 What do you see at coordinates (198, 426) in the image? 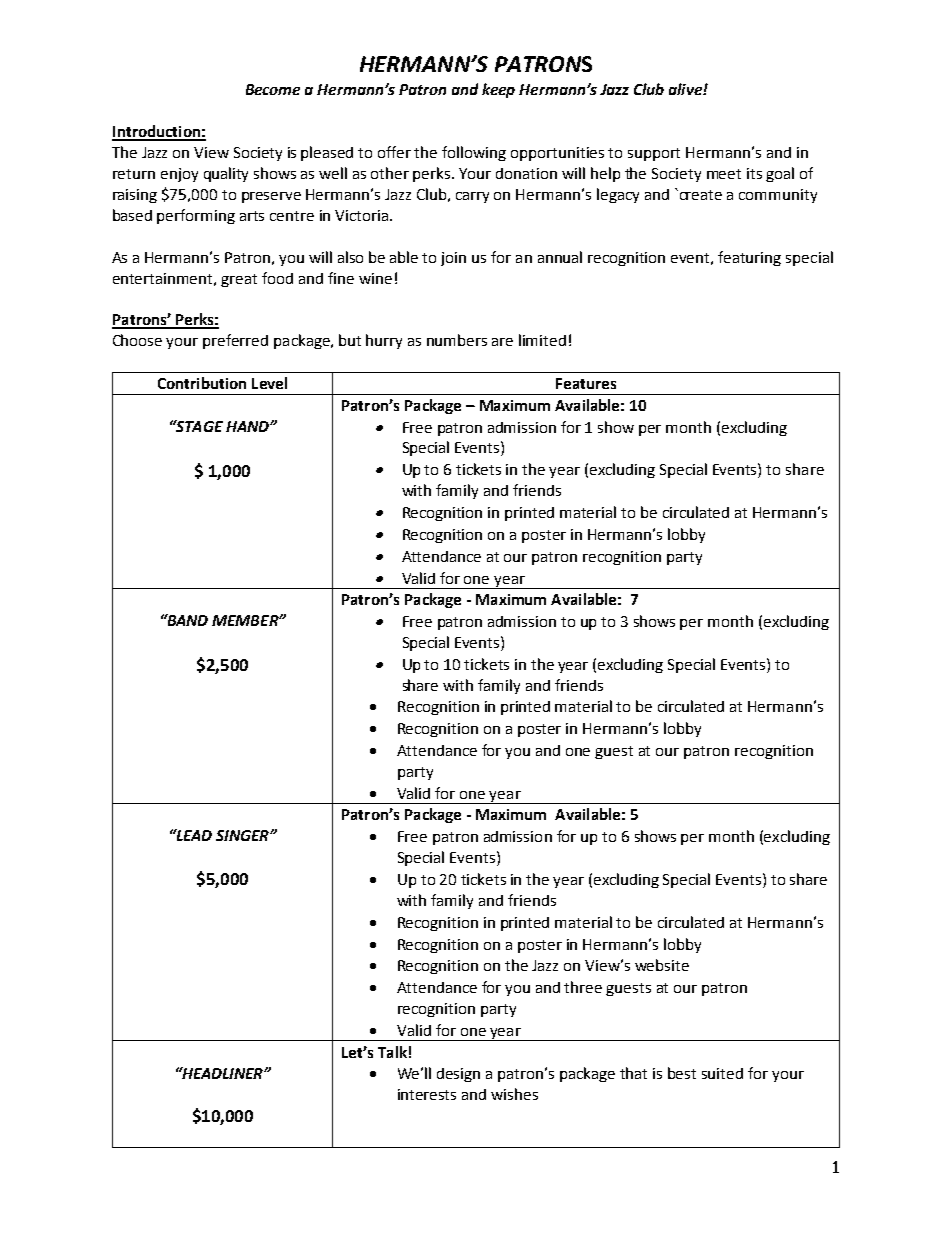
I see `STAGE` at bounding box center [198, 426].
